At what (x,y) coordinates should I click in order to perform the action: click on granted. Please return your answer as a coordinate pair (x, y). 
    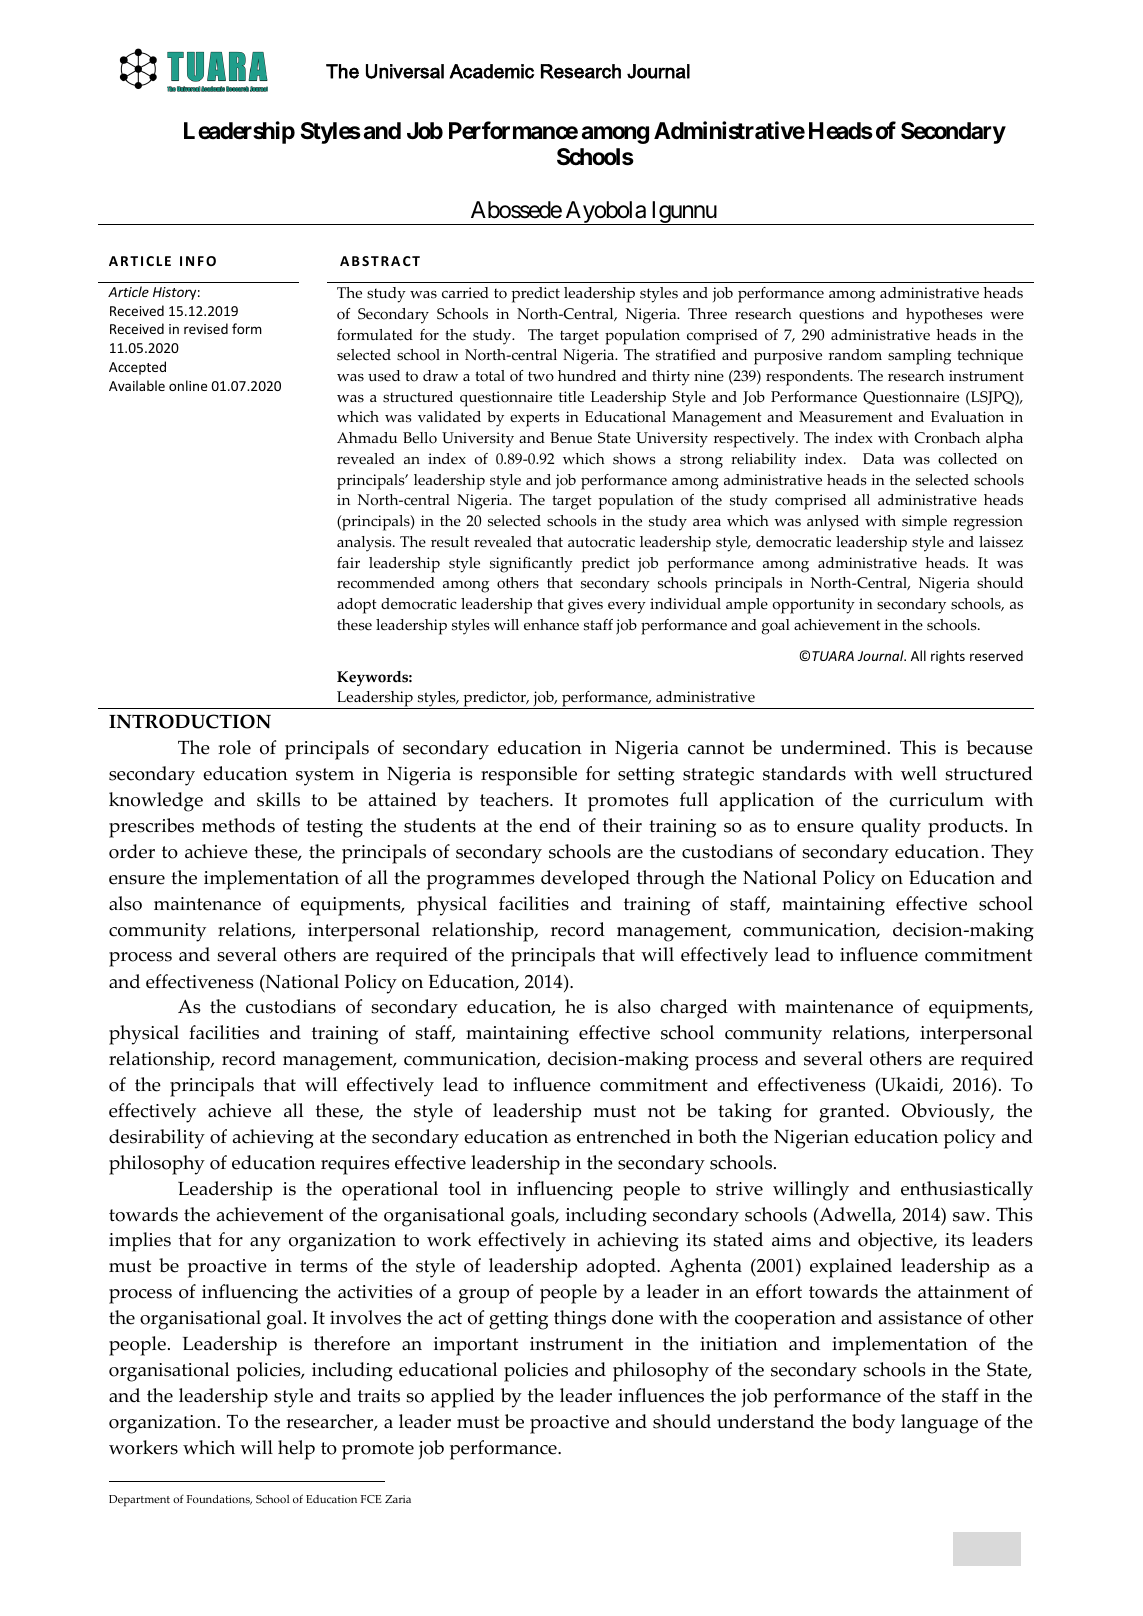
    Looking at the image, I should click on (853, 1113).
